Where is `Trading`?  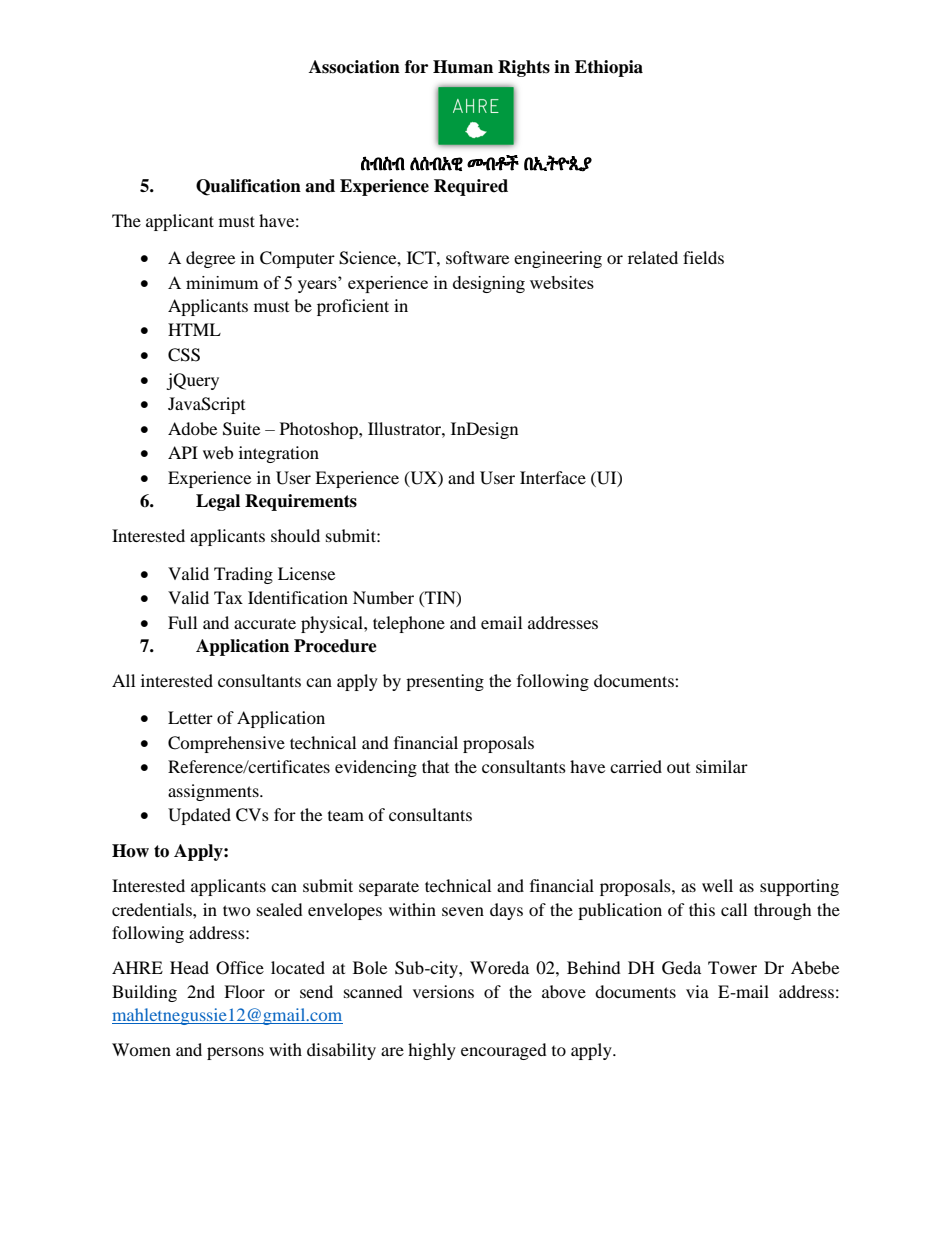
Trading is located at coordinates (243, 575).
